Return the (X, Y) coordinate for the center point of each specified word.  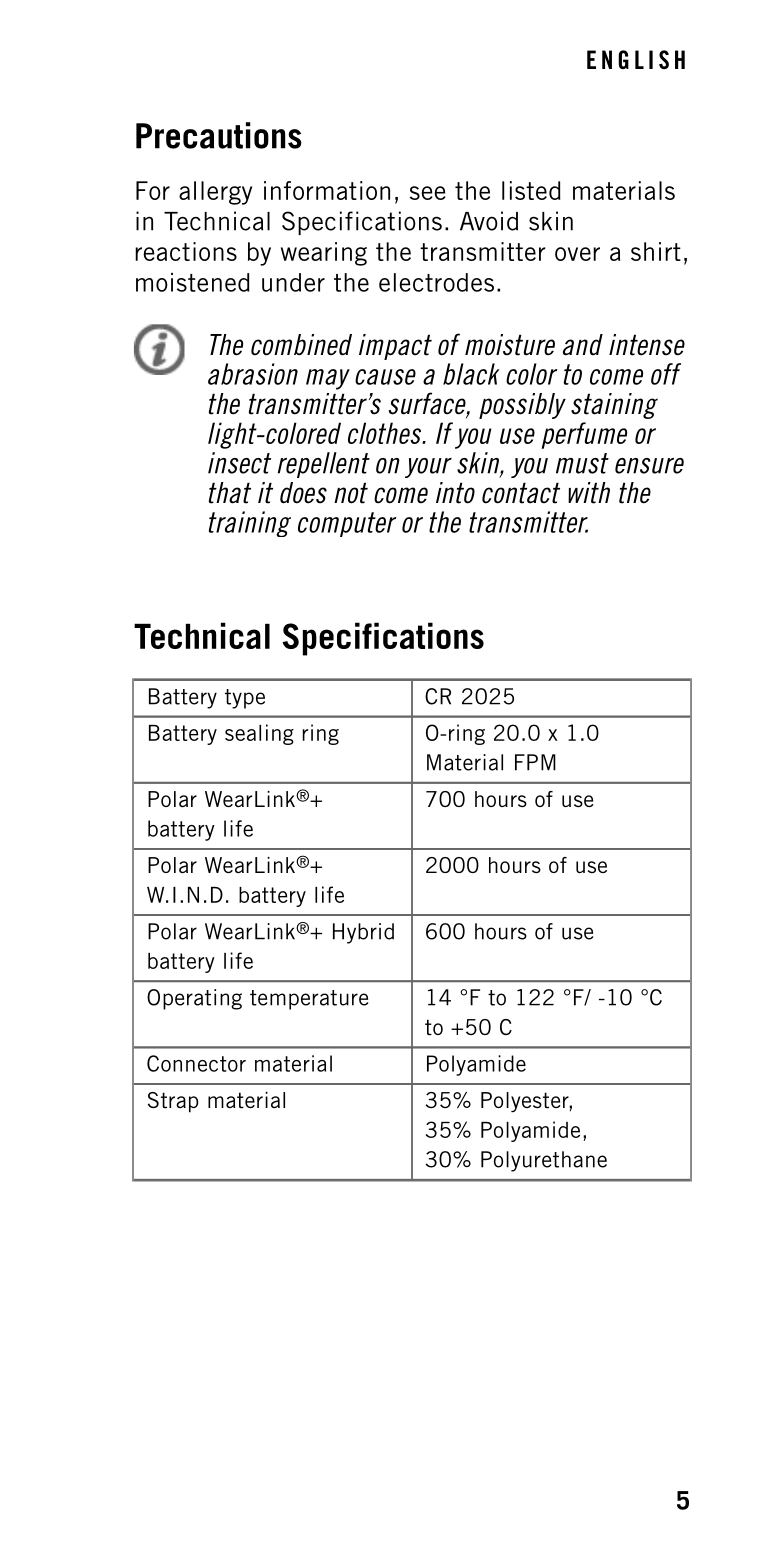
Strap (173, 1102)
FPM (535, 762)
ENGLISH (636, 59)
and (583, 345)
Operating (194, 999)
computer (347, 524)
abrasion (253, 374)
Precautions (219, 135)
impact (395, 347)
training (250, 524)
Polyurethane (544, 1161)
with (589, 493)
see (428, 193)
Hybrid (363, 933)
